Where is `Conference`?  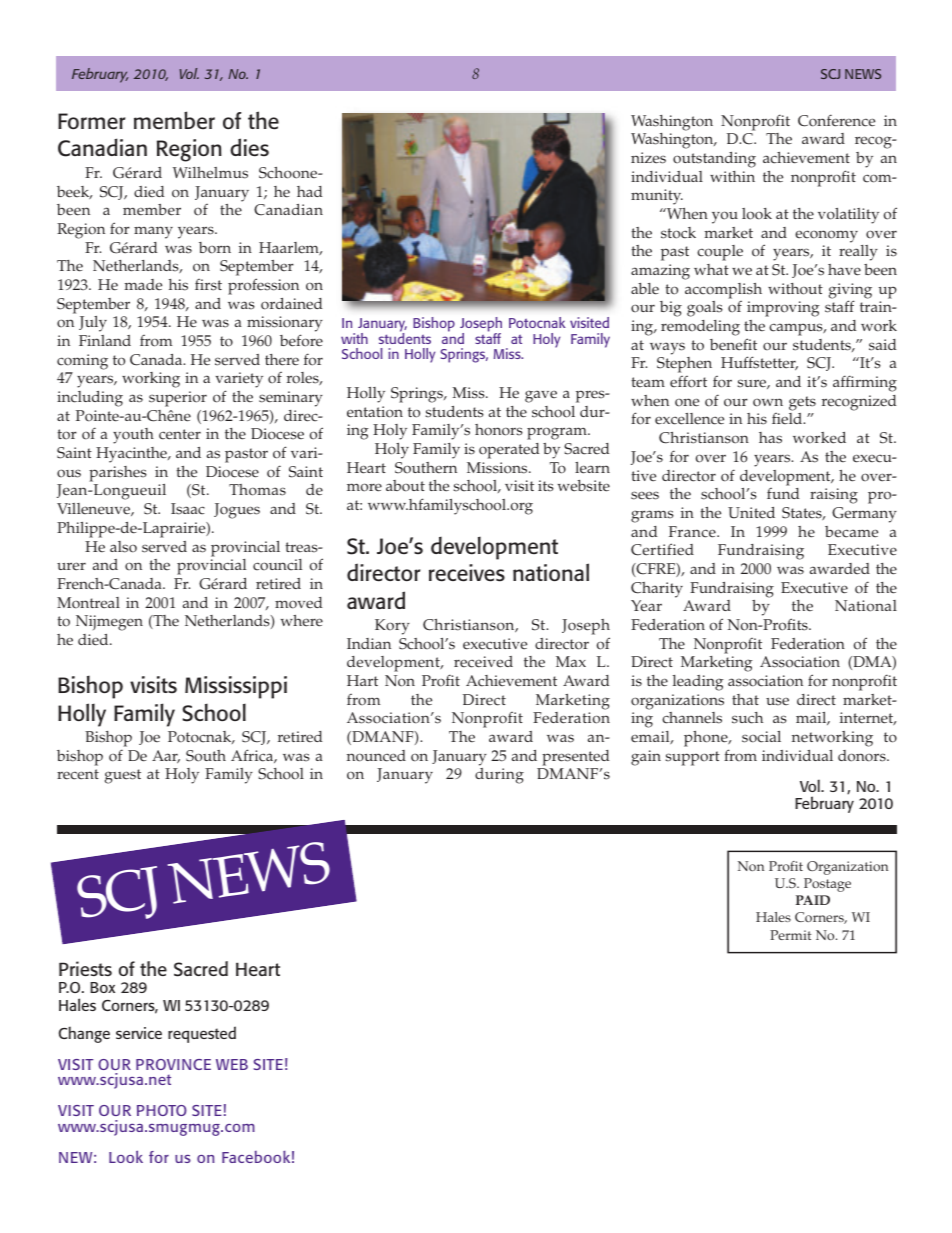
Conference is located at coordinates (836, 120).
